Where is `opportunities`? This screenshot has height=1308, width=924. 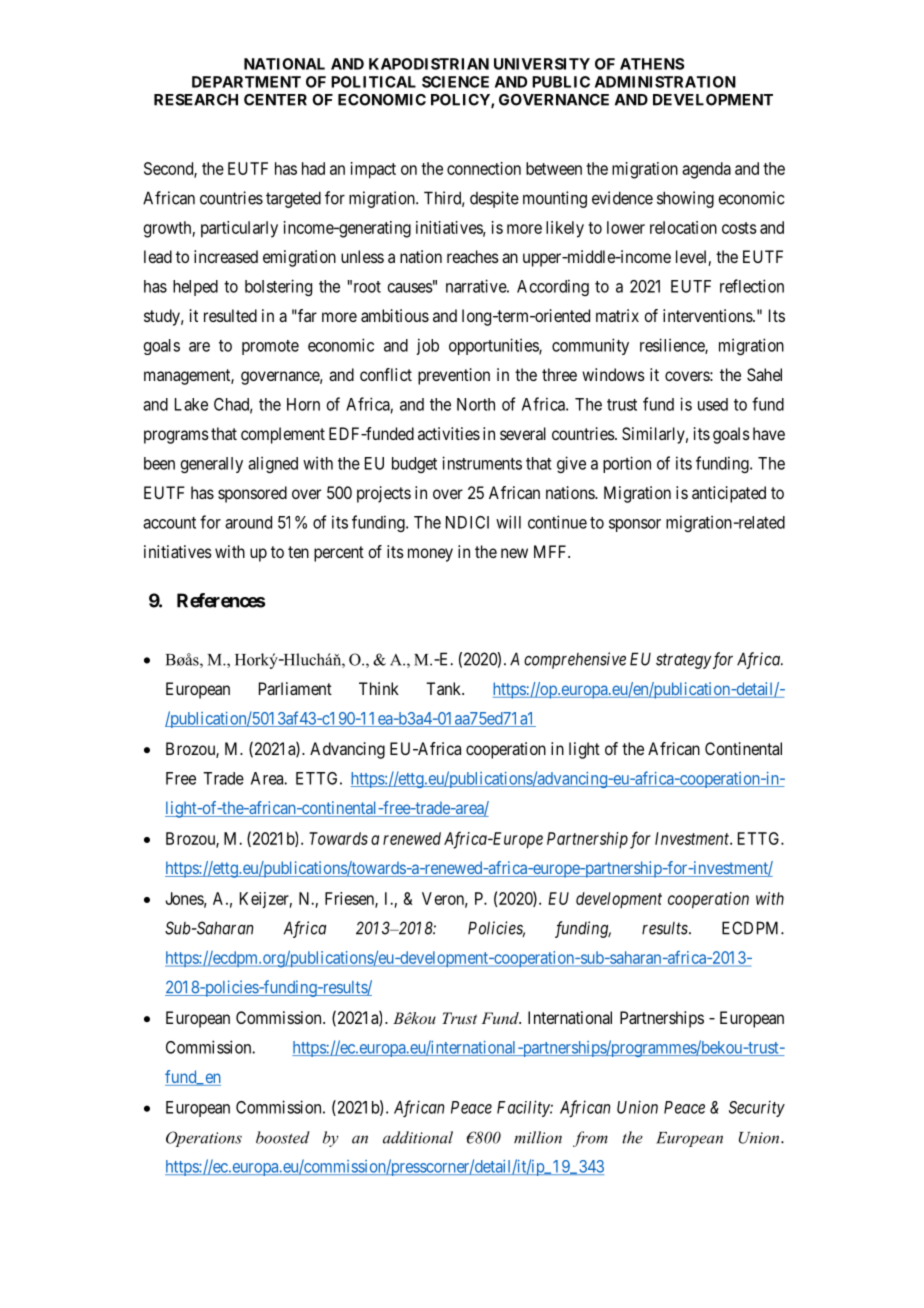 opportunities is located at coordinates (494, 346).
